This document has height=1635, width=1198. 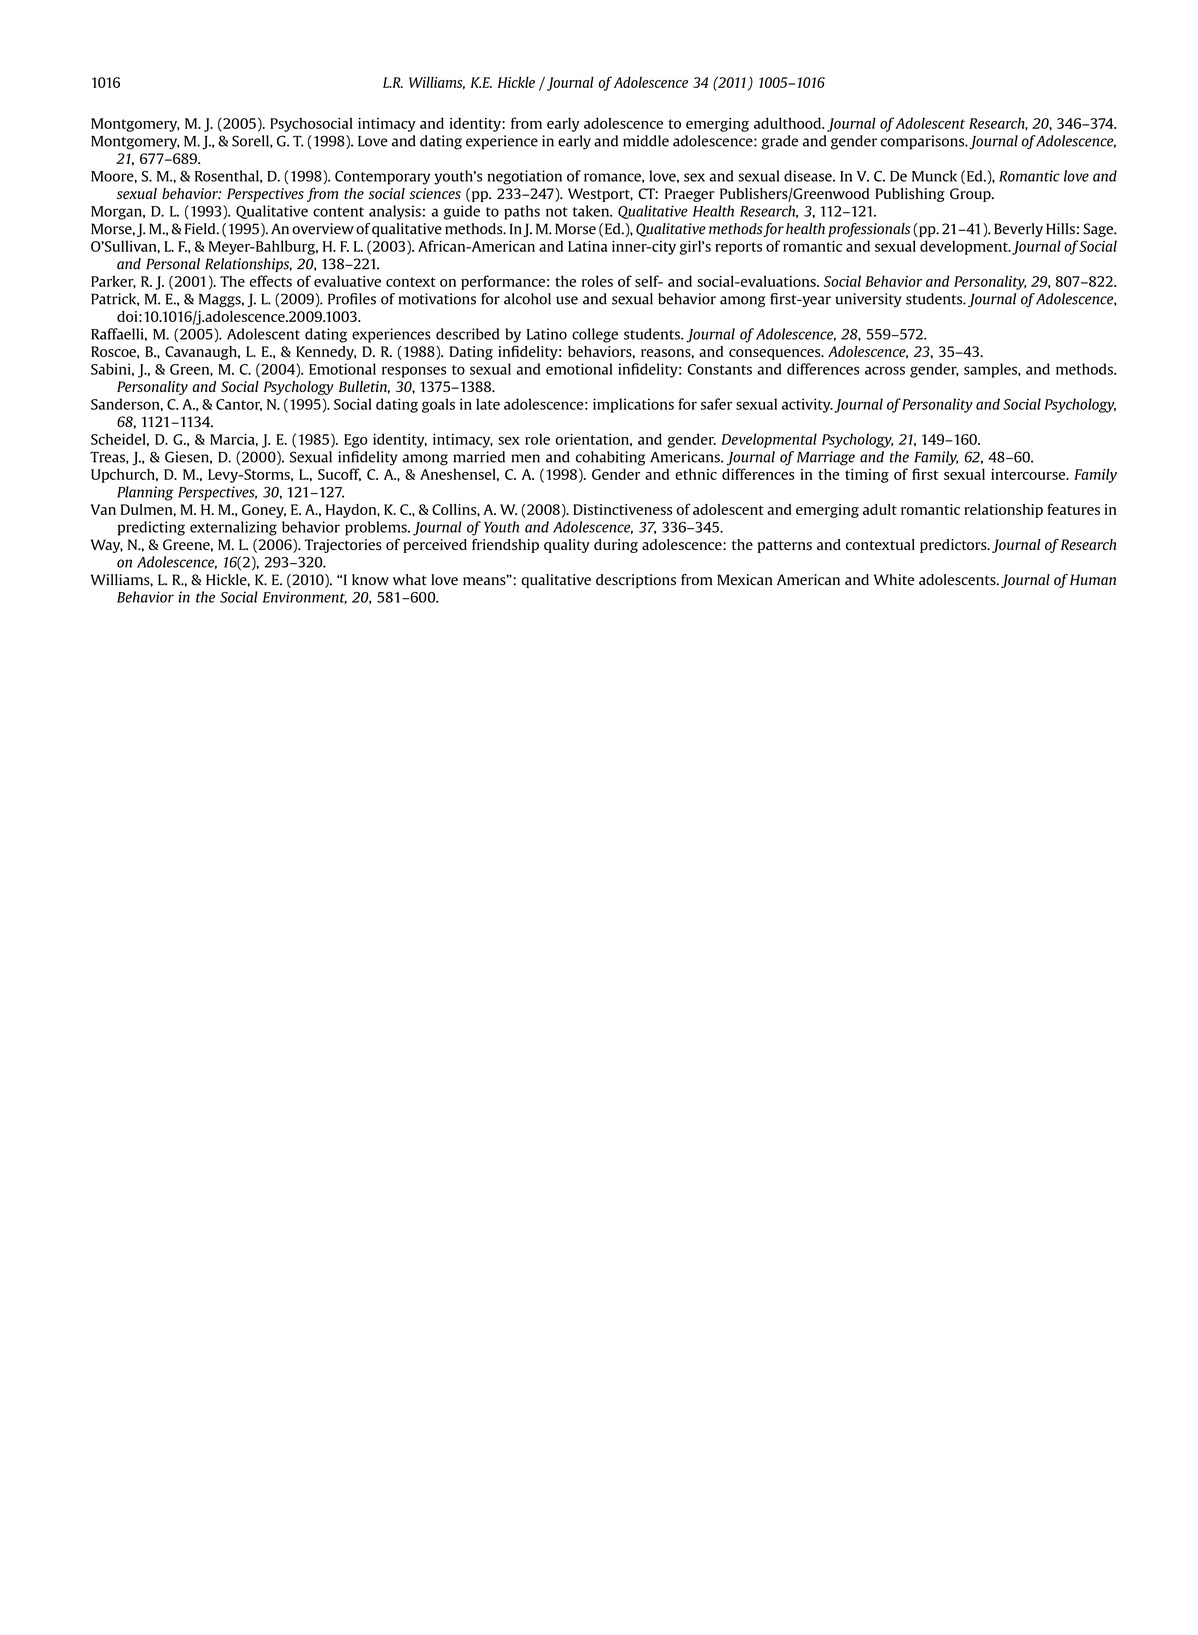 What do you see at coordinates (868, 300) in the document?
I see `university` at bounding box center [868, 300].
